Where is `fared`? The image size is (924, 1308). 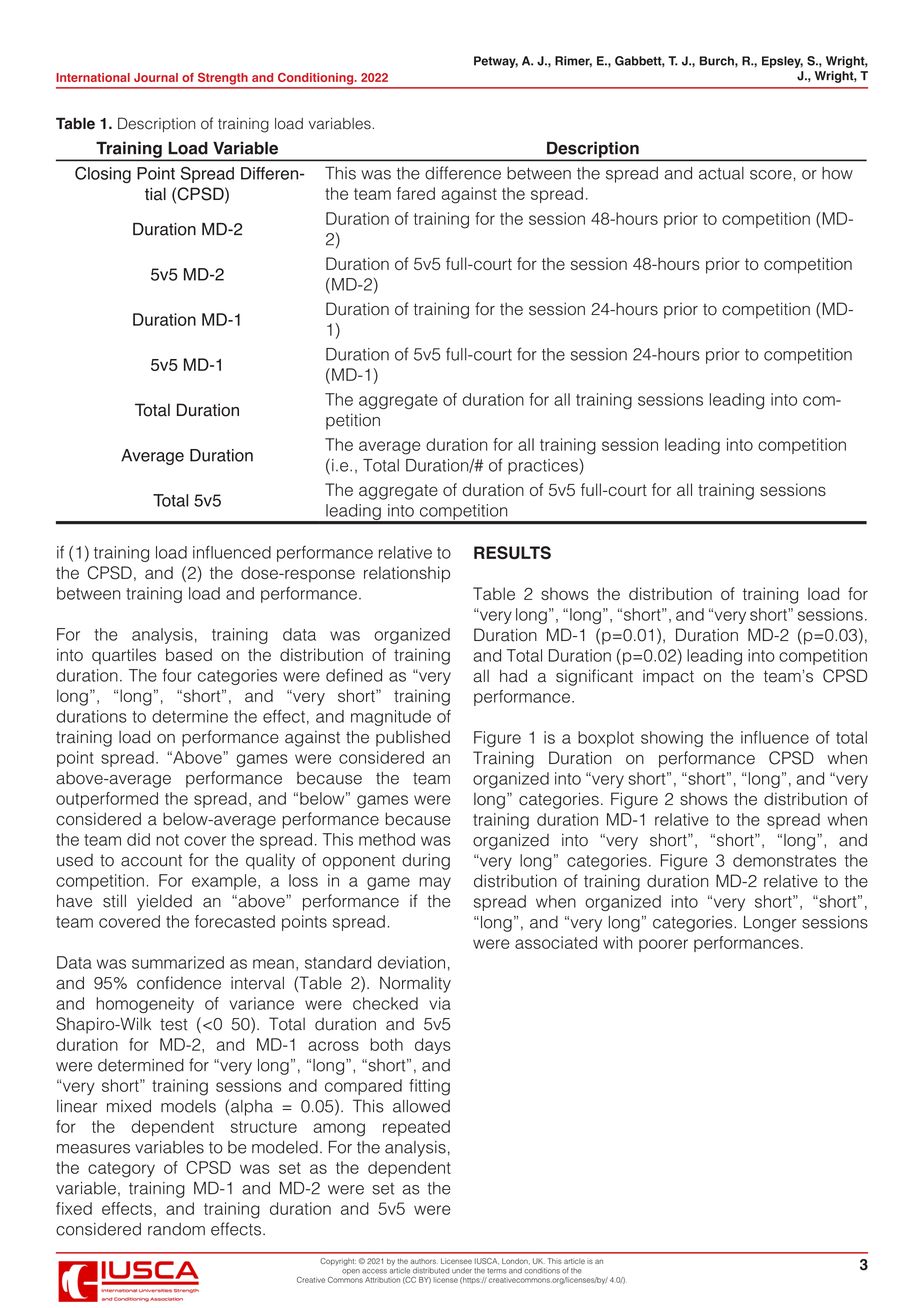 fared is located at coordinates (416, 193).
